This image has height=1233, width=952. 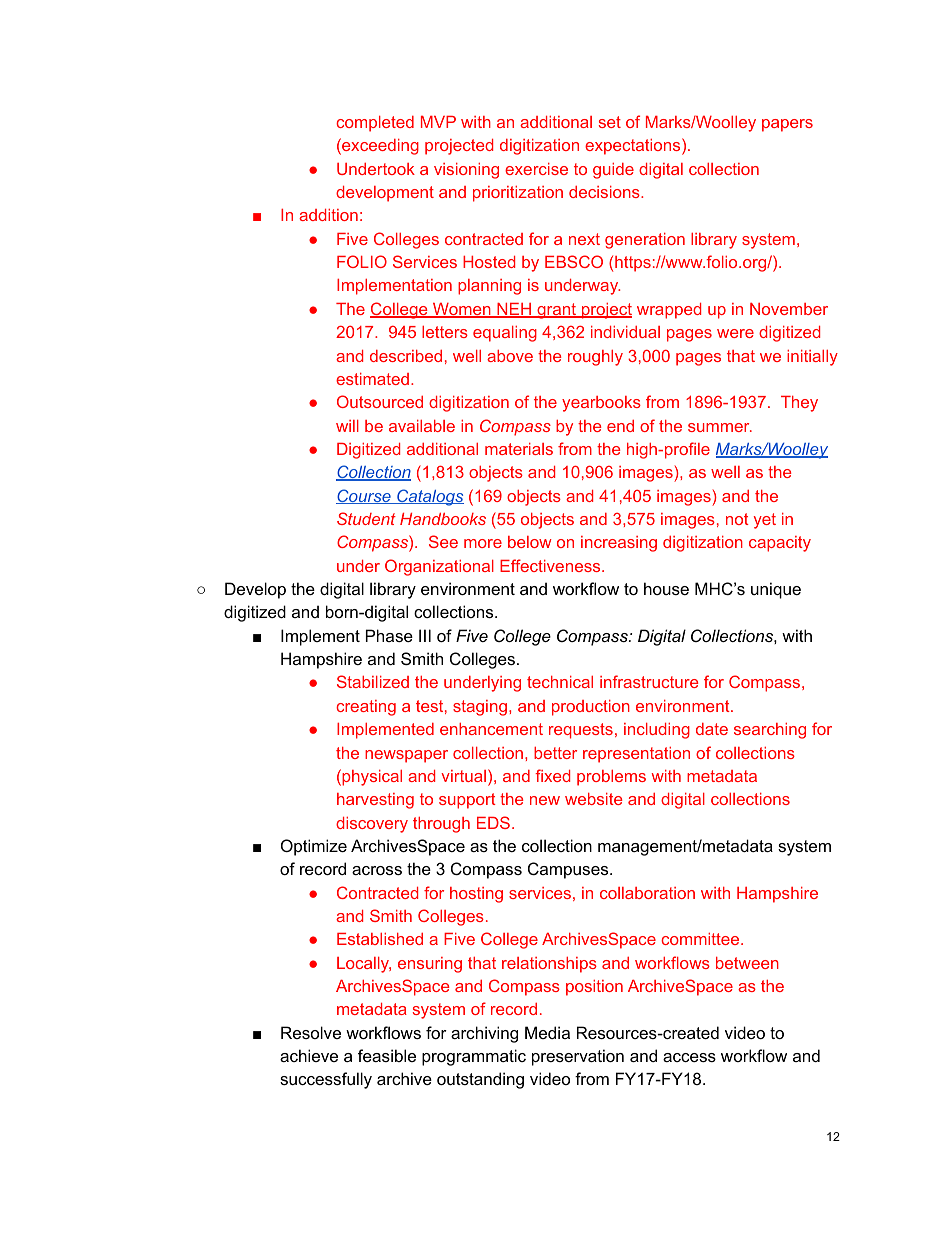 I want to click on papers, so click(x=787, y=125).
